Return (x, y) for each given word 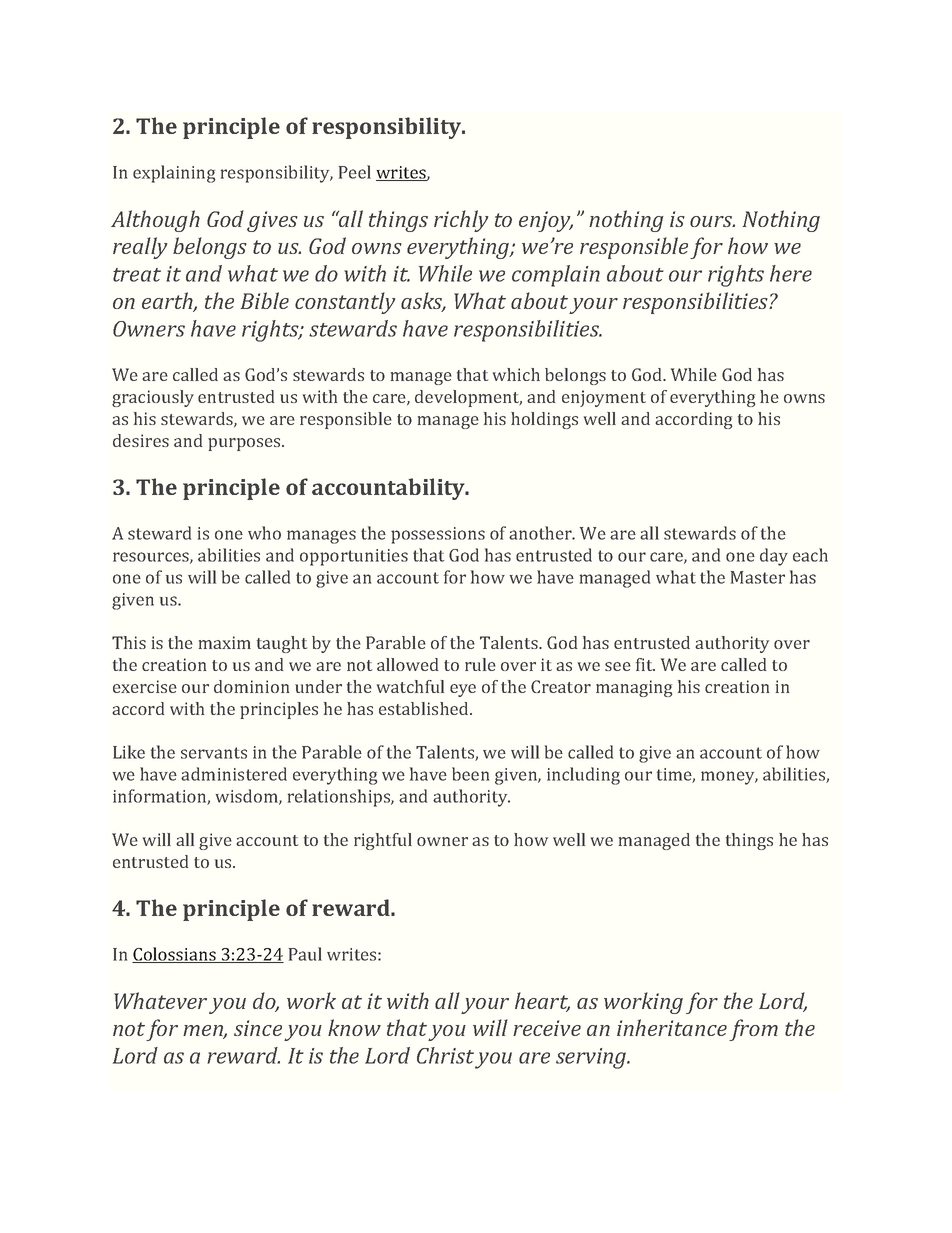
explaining (174, 174)
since (258, 1028)
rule (480, 664)
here (791, 273)
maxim (225, 642)
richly (461, 221)
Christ (445, 1055)
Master (758, 577)
